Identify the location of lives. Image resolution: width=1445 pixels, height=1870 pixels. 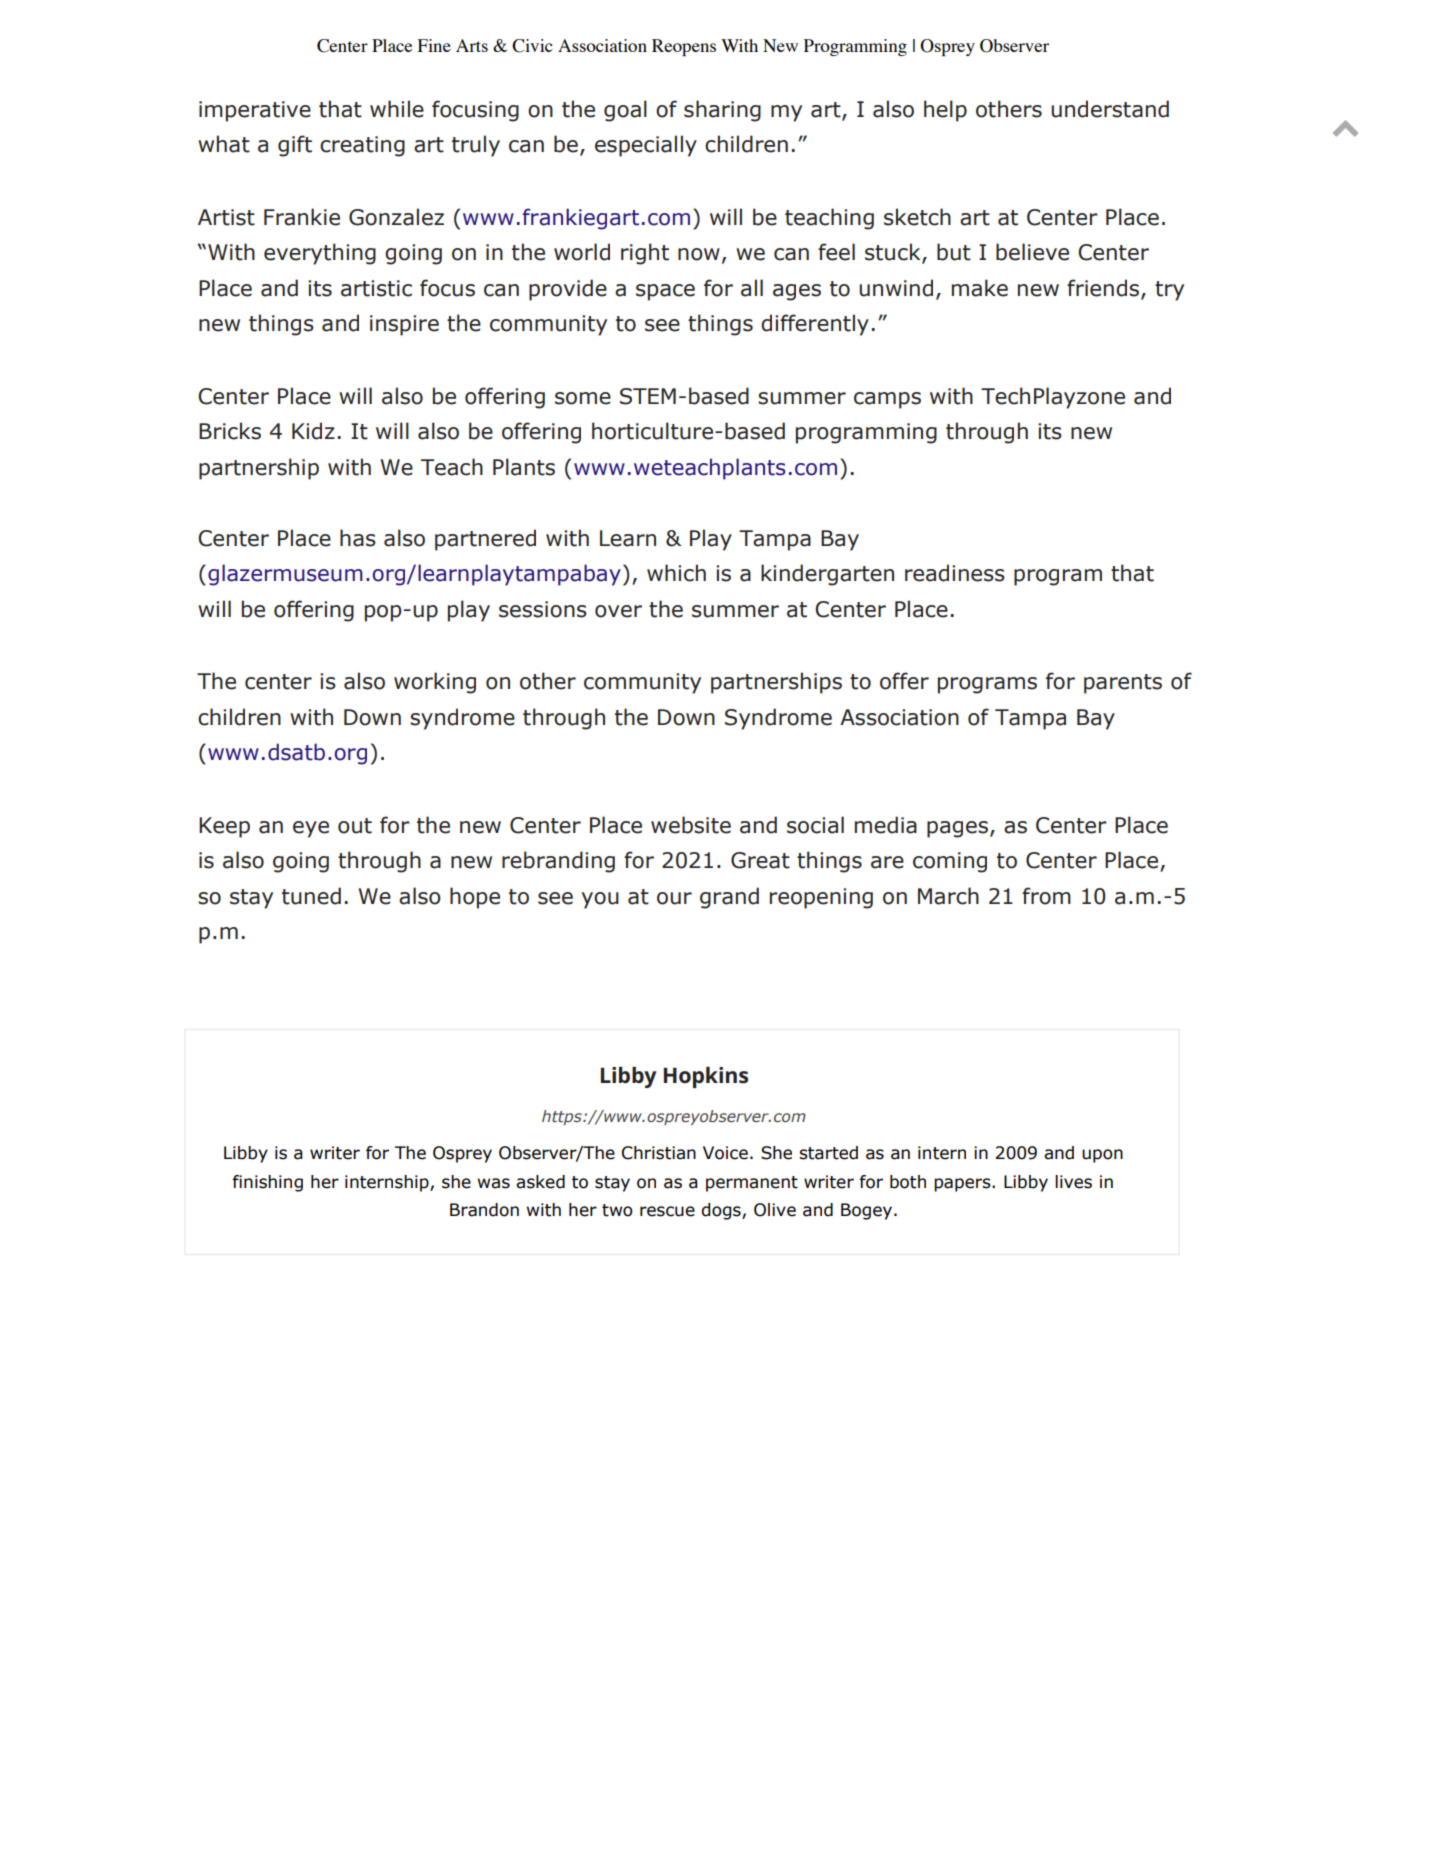
(1073, 1182).
